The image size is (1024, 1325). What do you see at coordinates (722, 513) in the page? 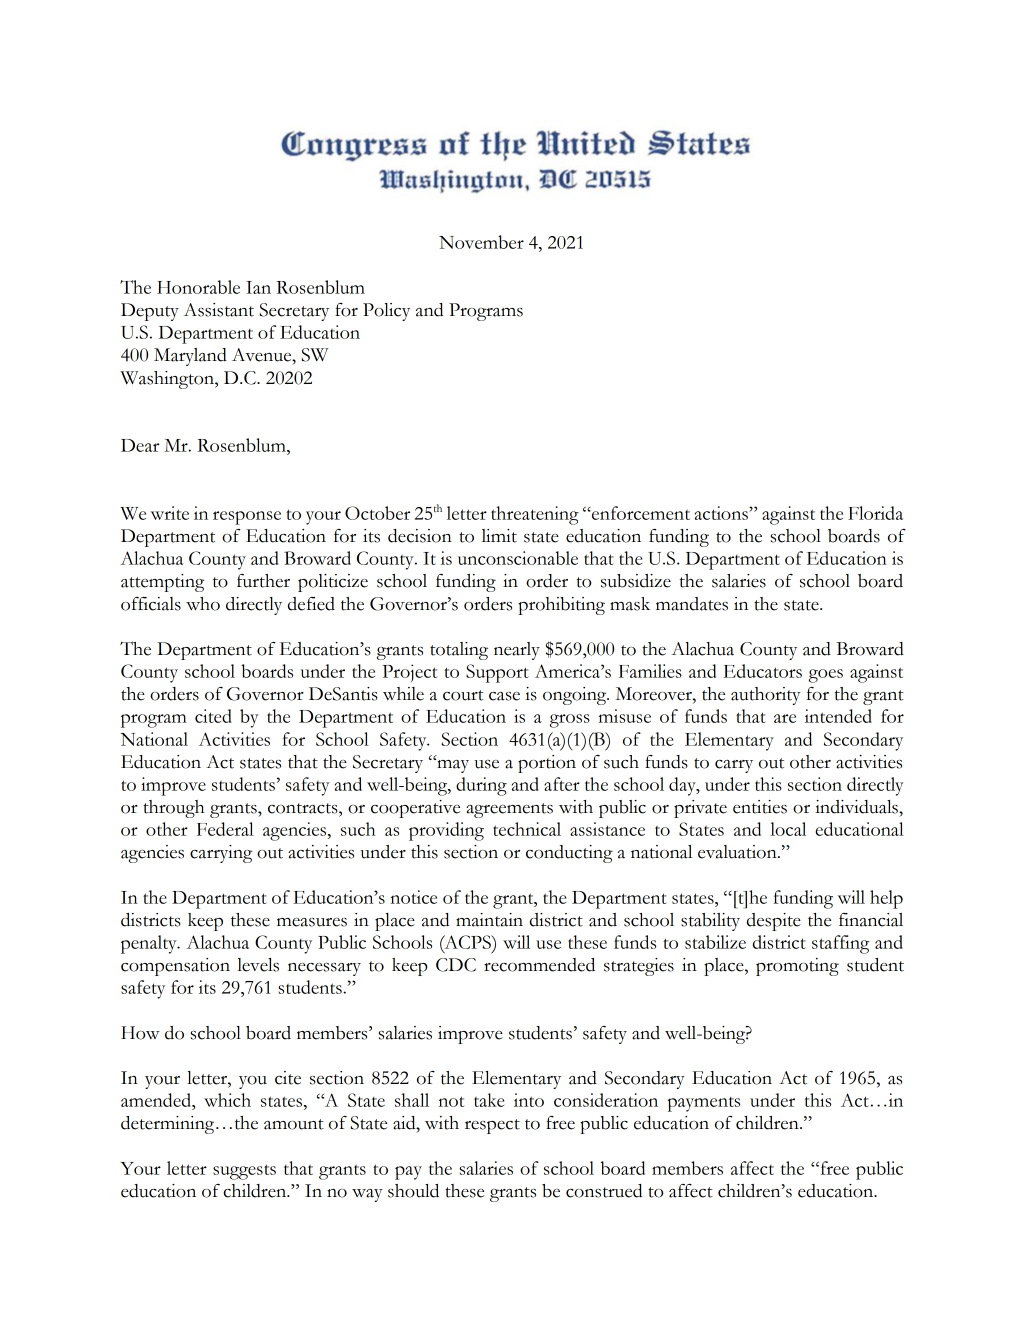
I see `actions` at bounding box center [722, 513].
